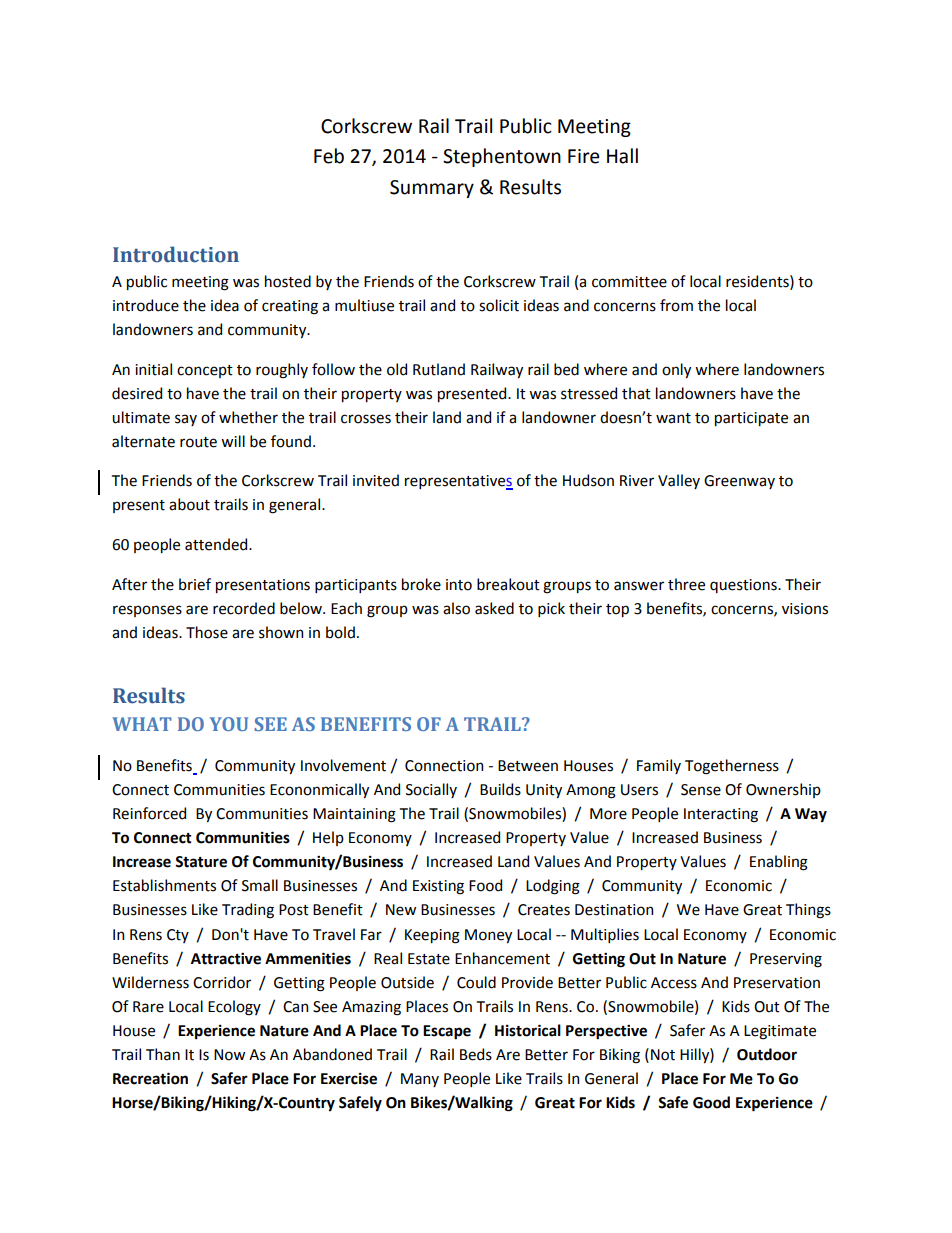 The width and height of the screenshot is (952, 1233). What do you see at coordinates (176, 254) in the screenshot?
I see `Introduction` at bounding box center [176, 254].
